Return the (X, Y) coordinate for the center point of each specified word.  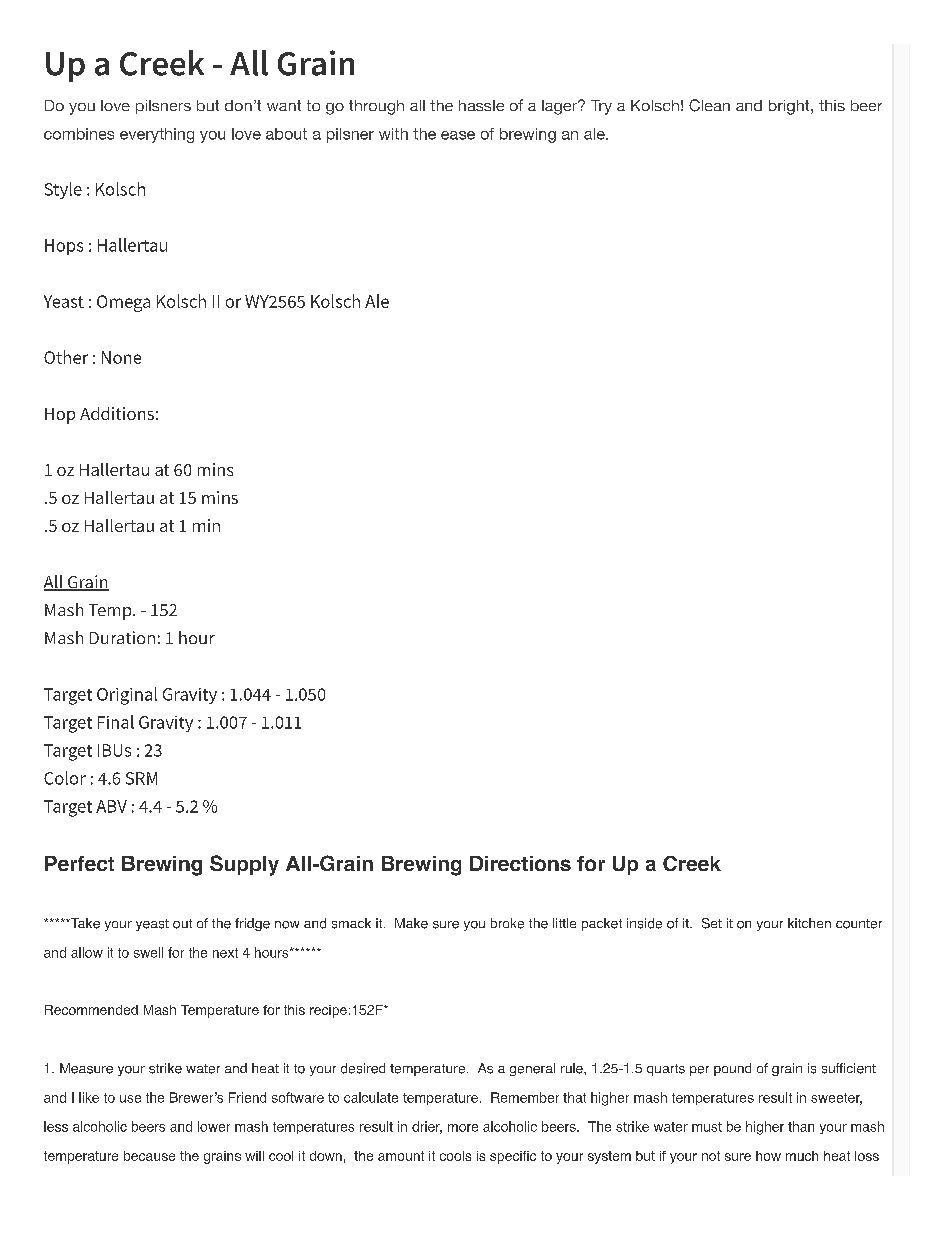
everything (157, 135)
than (801, 1126)
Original (127, 696)
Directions (520, 863)
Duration (122, 637)
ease (458, 135)
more (463, 1128)
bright (790, 107)
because (149, 1156)
